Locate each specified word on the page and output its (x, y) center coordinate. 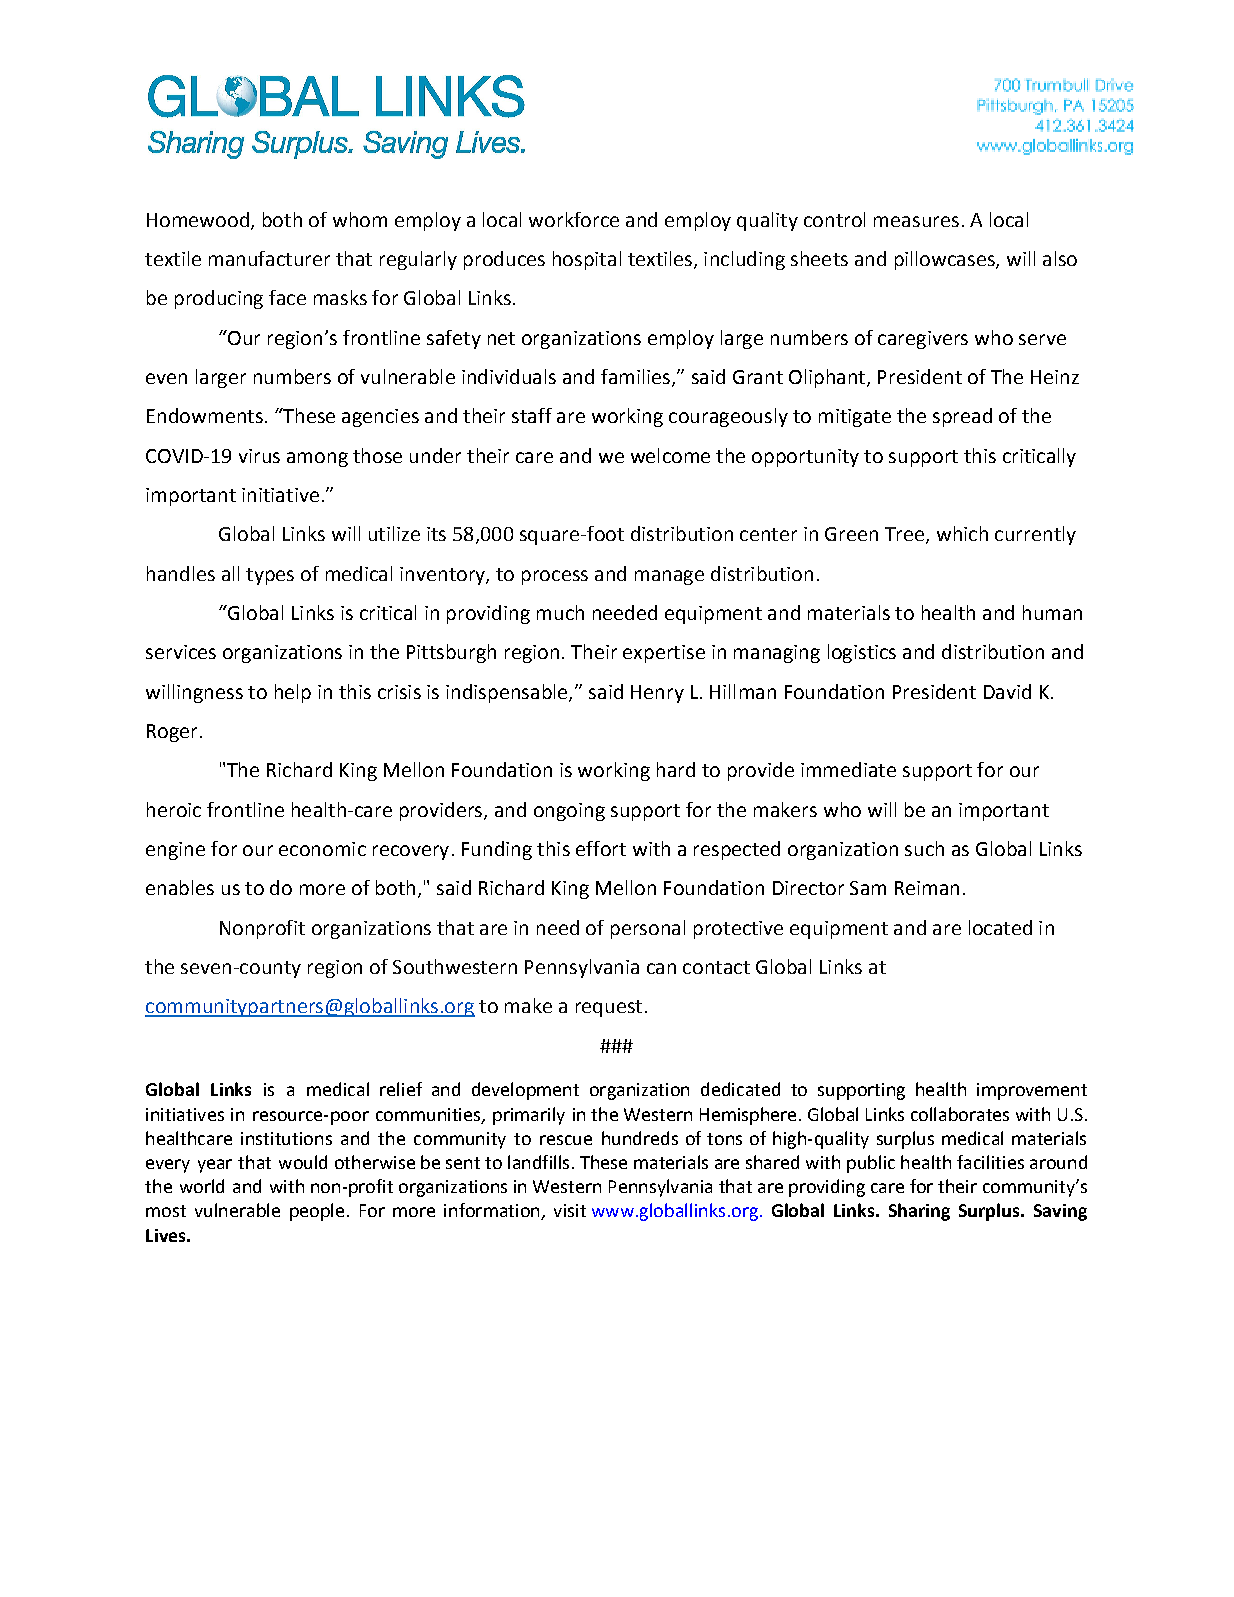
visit (570, 1210)
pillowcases (946, 260)
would (303, 1162)
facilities (990, 1162)
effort (601, 848)
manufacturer (269, 258)
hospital (587, 260)
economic (322, 849)
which (962, 533)
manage (669, 577)
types (270, 576)
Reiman (927, 888)
